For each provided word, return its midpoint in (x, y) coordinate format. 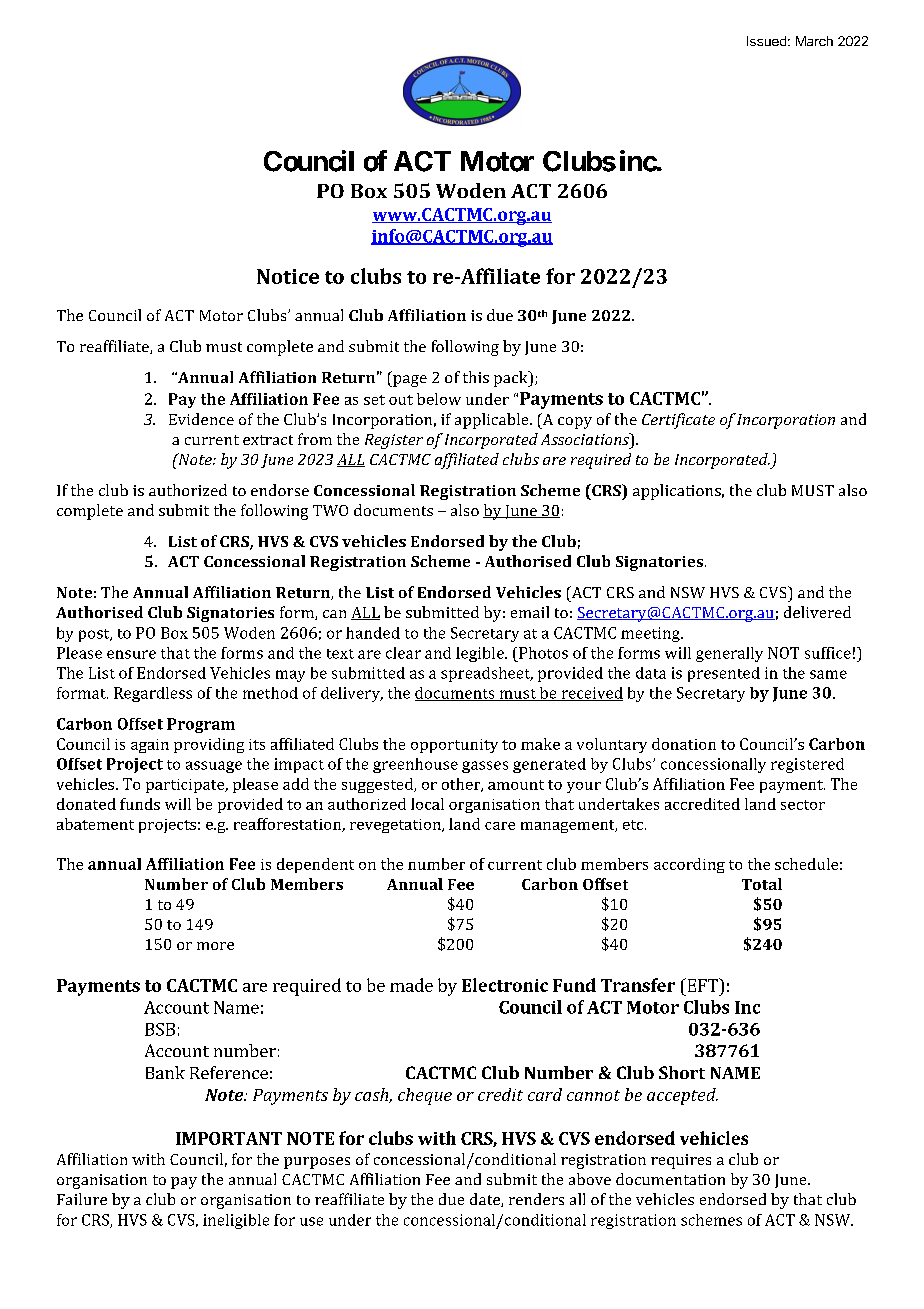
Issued (766, 41)
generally (729, 654)
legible (481, 654)
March (814, 41)
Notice (288, 276)
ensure (131, 654)
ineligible (236, 1221)
